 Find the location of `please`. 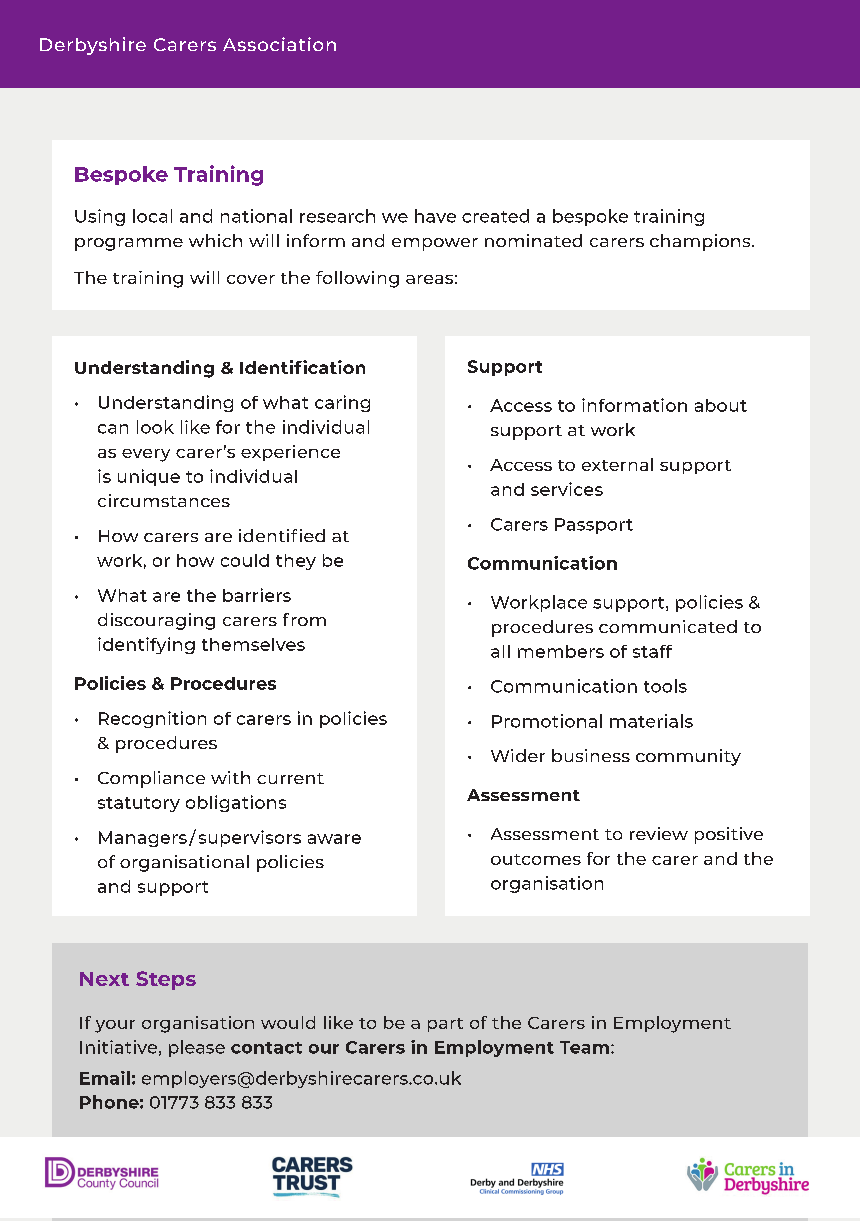

please is located at coordinates (197, 1048).
